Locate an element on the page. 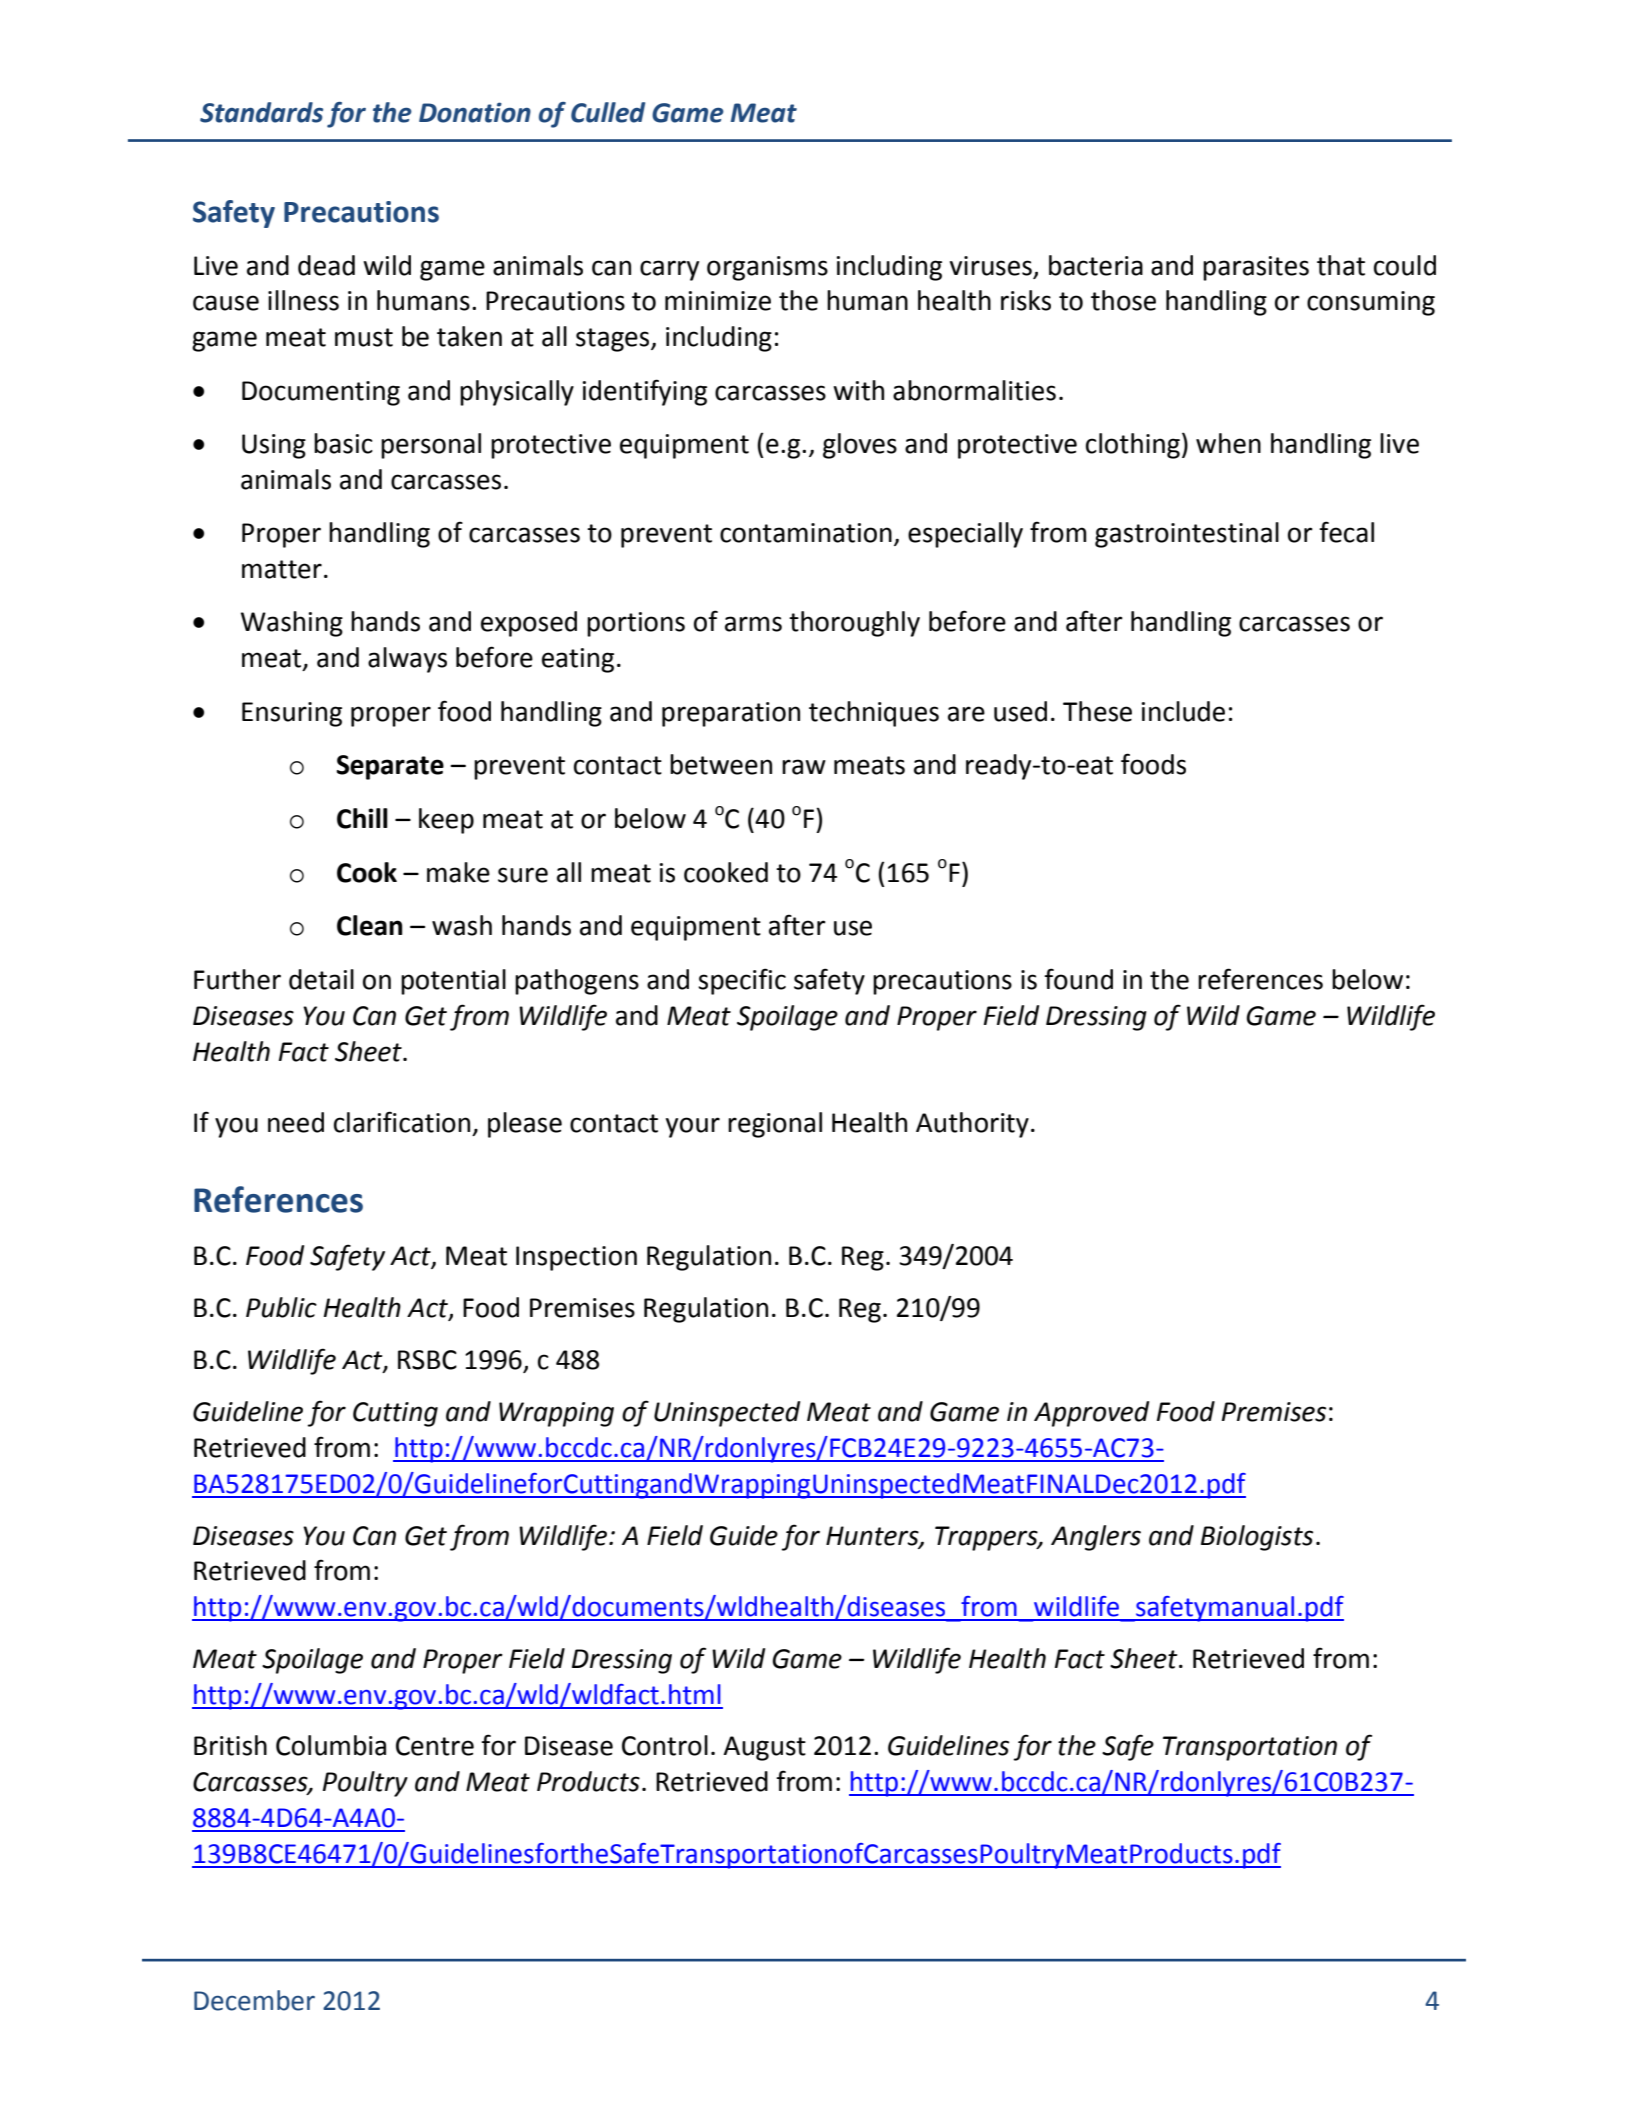 This page has height=2112, width=1632. Approved is located at coordinates (1091, 1414).
